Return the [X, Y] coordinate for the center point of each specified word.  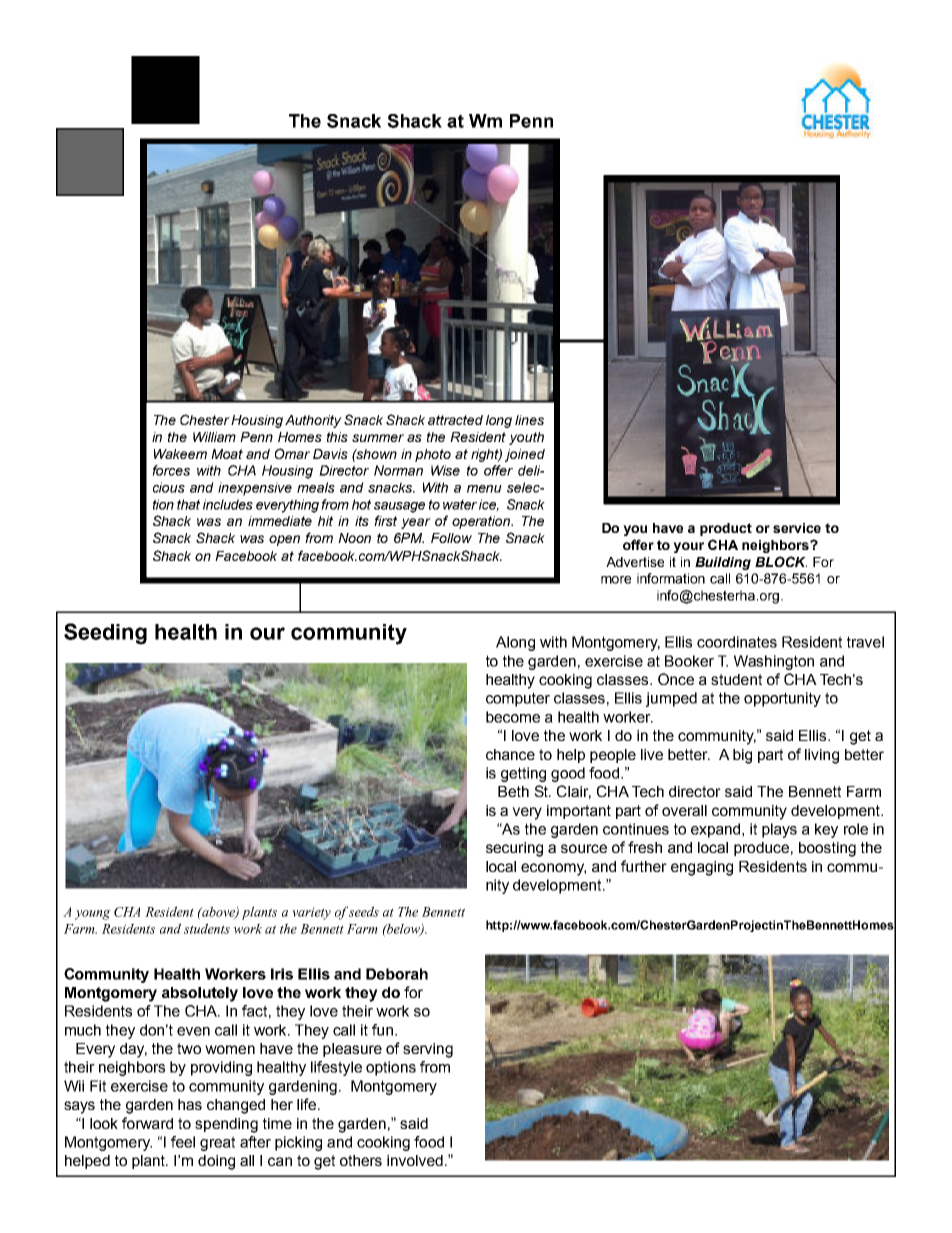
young [93, 915]
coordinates [737, 642]
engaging [702, 868]
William [214, 437]
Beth [513, 791]
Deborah [397, 974]
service [797, 528]
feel [183, 1142]
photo [433, 455]
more [616, 580]
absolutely [200, 994]
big [742, 756]
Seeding [105, 634]
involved [415, 1160]
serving [428, 1050]
